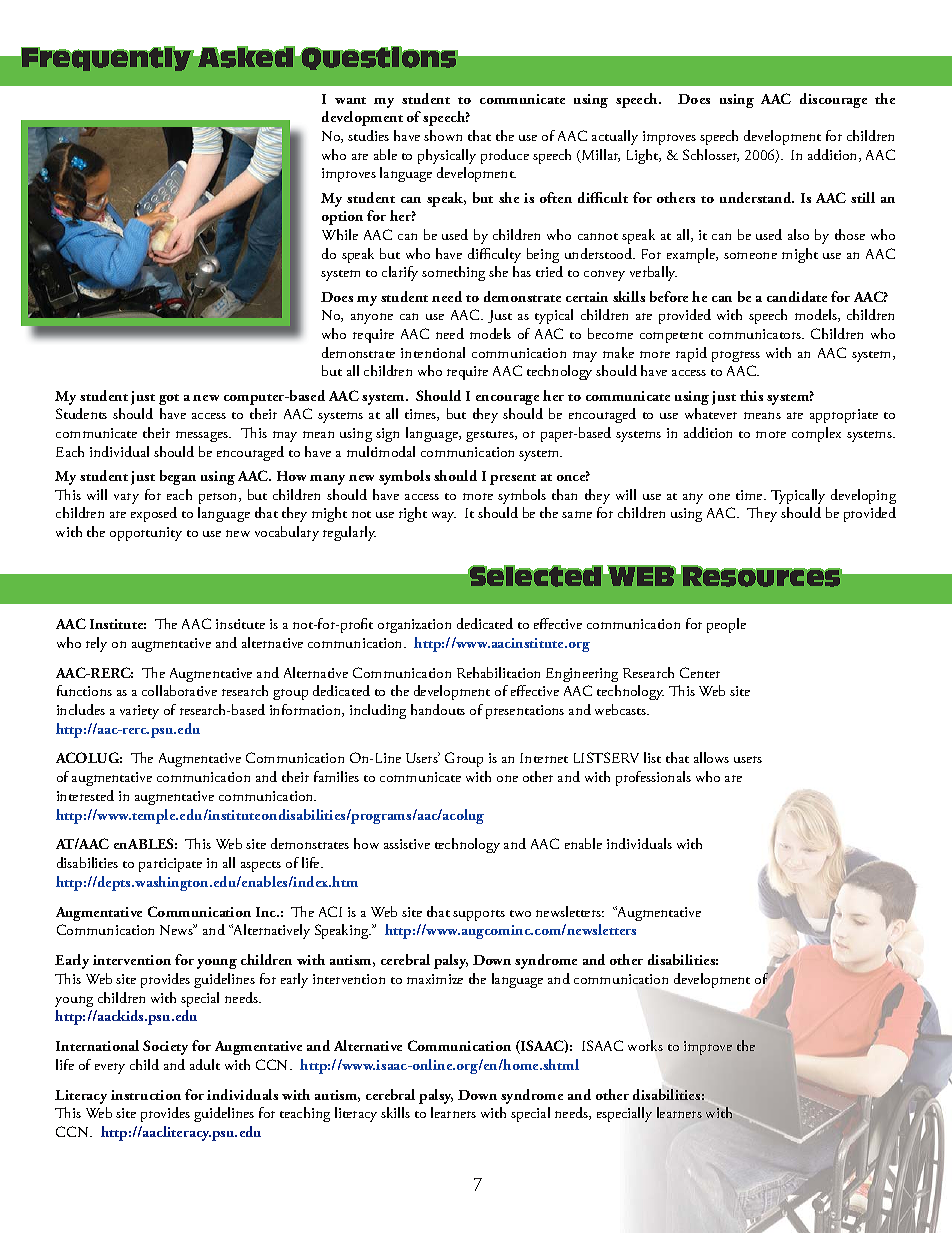 The image size is (952, 1233). Describe the element at coordinates (711, 155) in the image. I see `Schlosser` at that location.
